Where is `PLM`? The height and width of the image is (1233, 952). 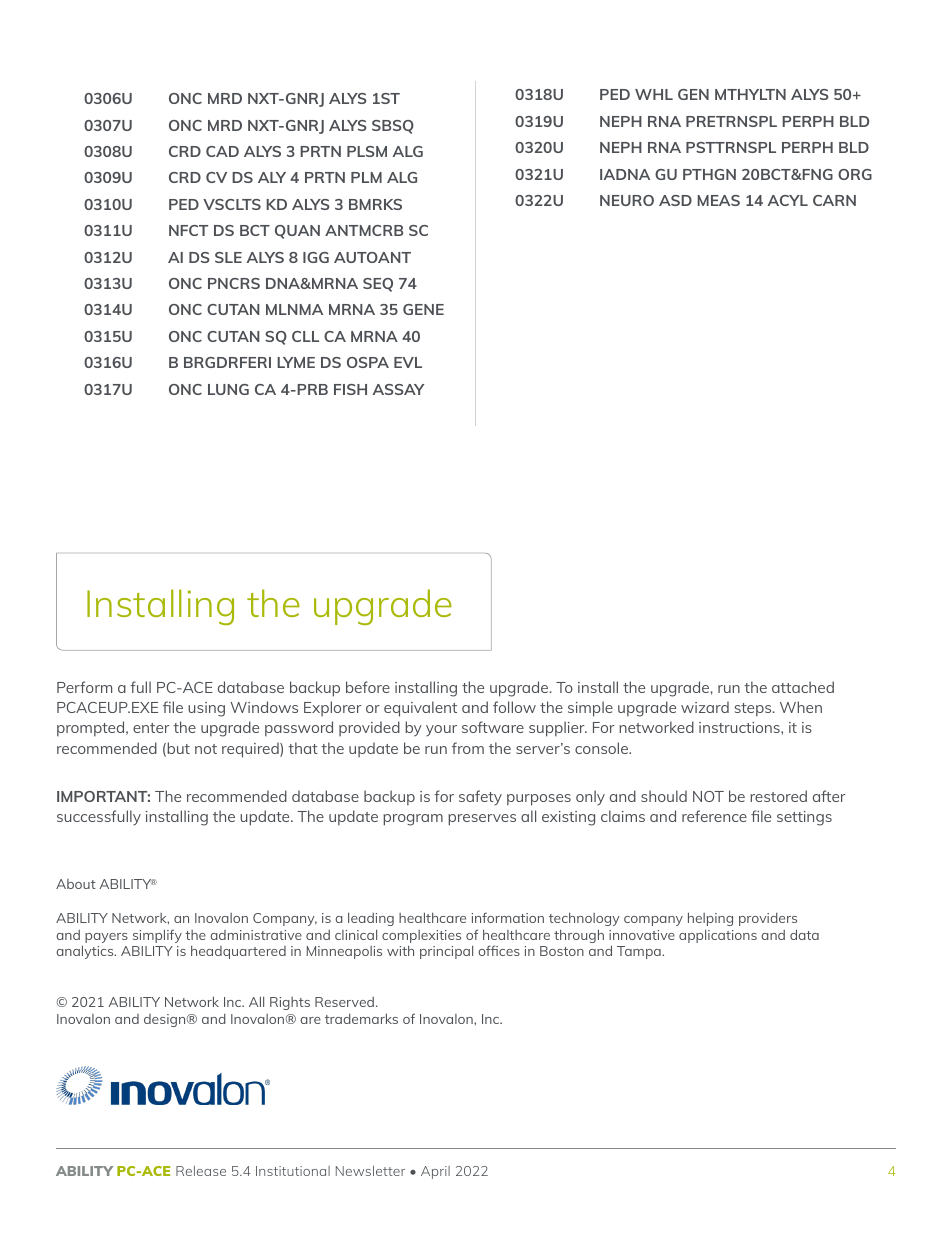 PLM is located at coordinates (366, 177).
